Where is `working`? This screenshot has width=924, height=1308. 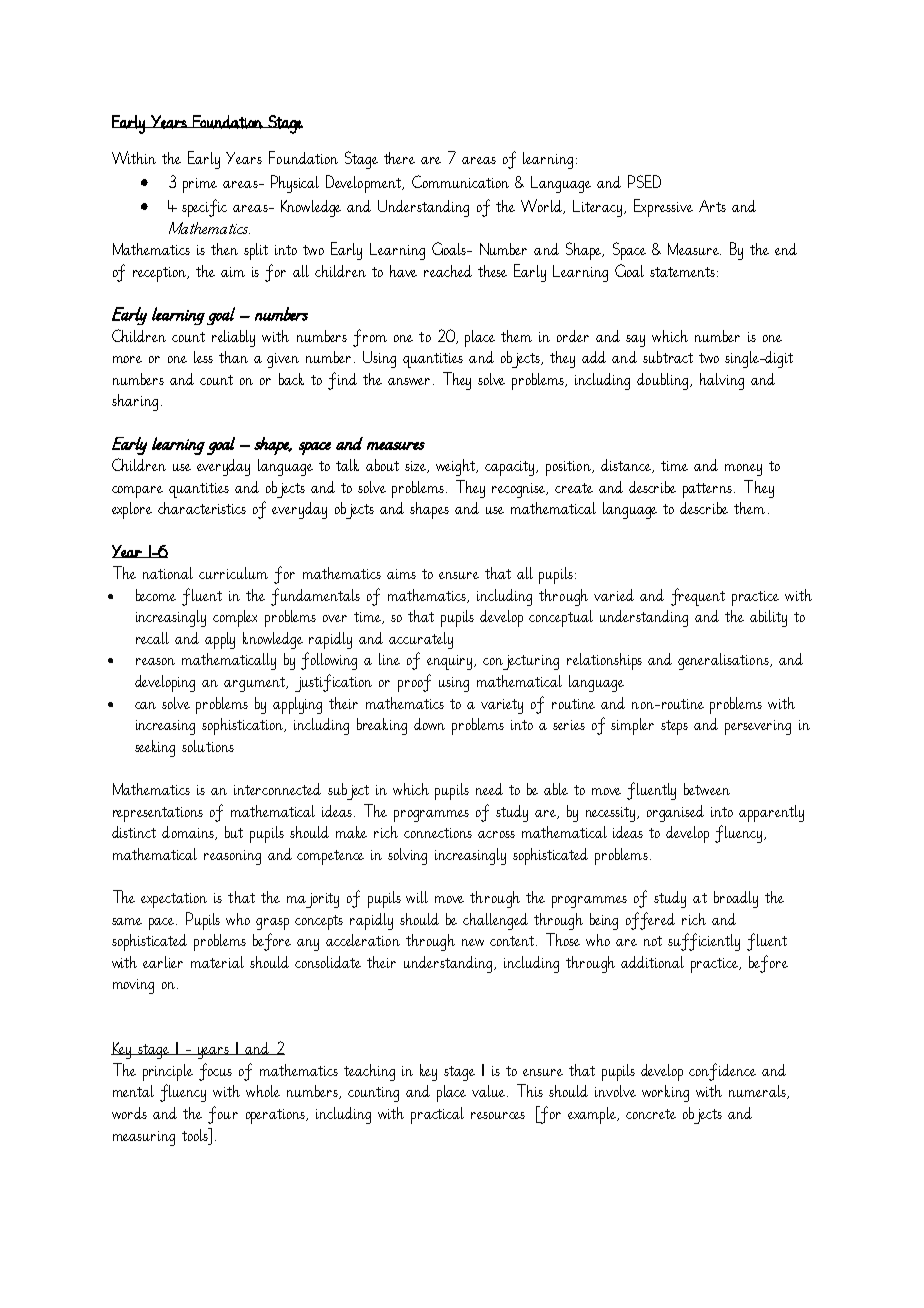
working is located at coordinates (665, 1093).
